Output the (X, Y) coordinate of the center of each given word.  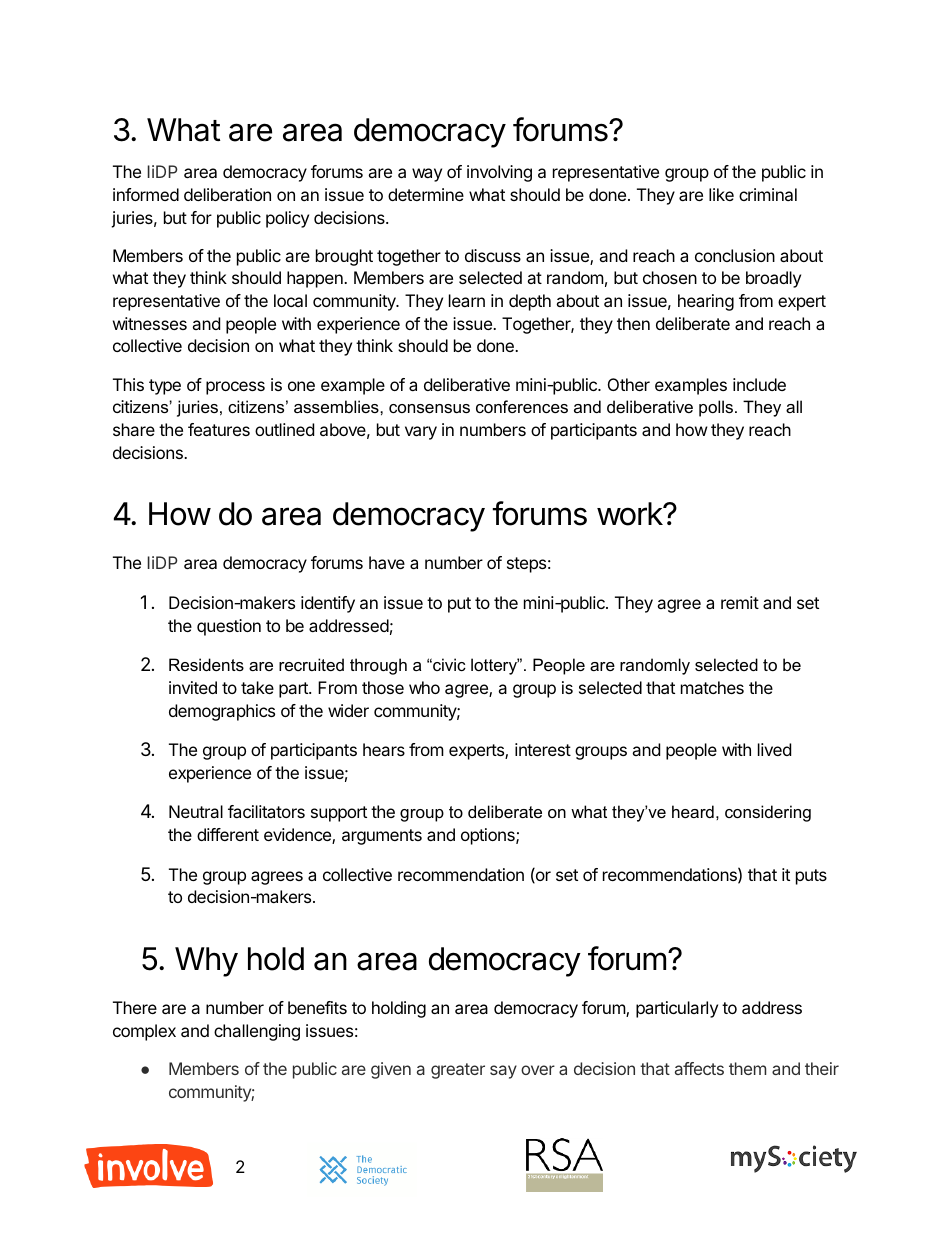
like (721, 194)
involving (499, 173)
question (229, 627)
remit (740, 602)
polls (716, 408)
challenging (257, 1032)
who (424, 687)
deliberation (227, 194)
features (219, 429)
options (489, 836)
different (228, 834)
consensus (429, 408)
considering (768, 813)
